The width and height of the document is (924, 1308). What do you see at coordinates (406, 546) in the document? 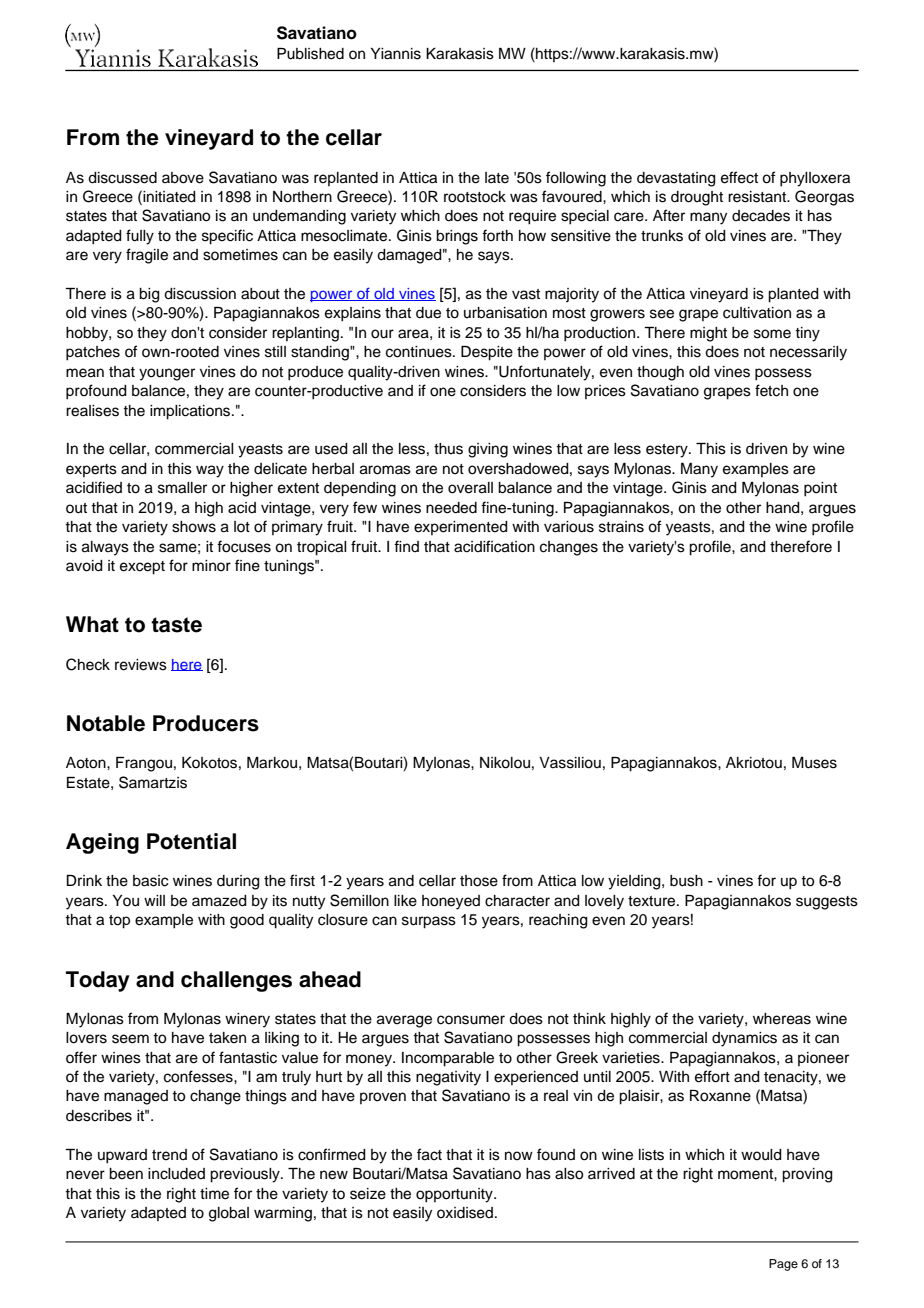
I see `find` at bounding box center [406, 546].
